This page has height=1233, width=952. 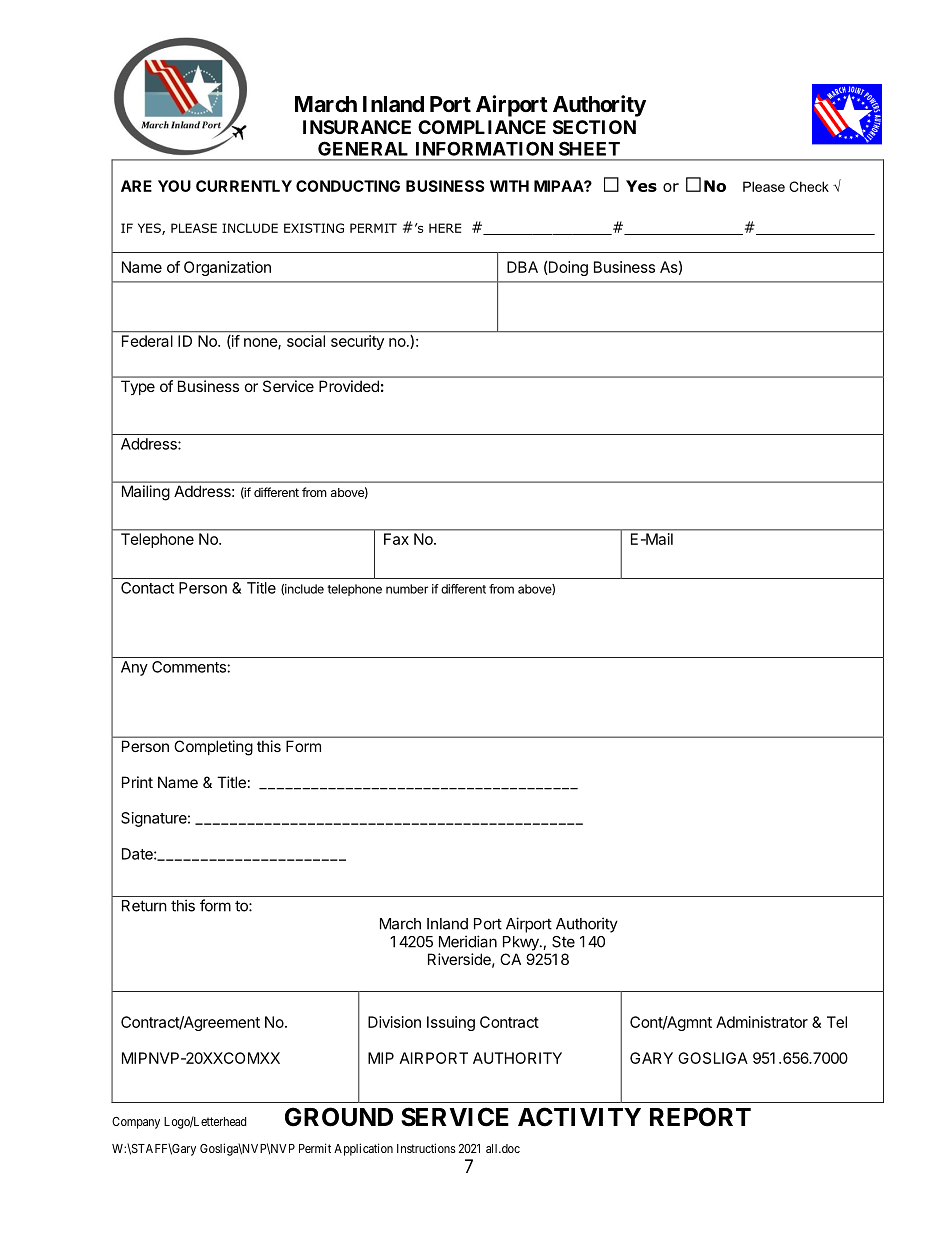 I want to click on Return, so click(x=144, y=906).
